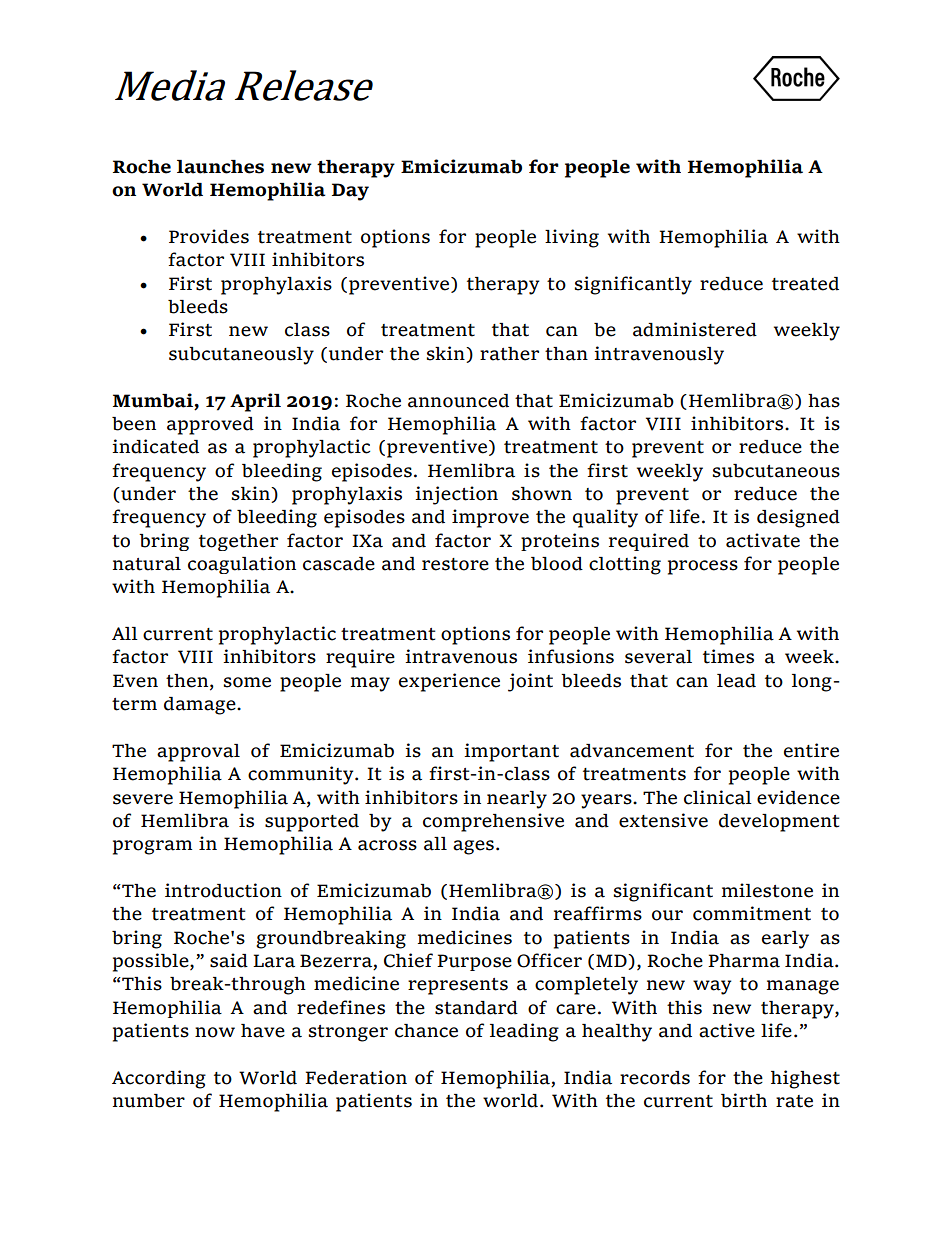 This screenshot has height=1233, width=952. What do you see at coordinates (744, 1100) in the screenshot?
I see `birth` at bounding box center [744, 1100].
